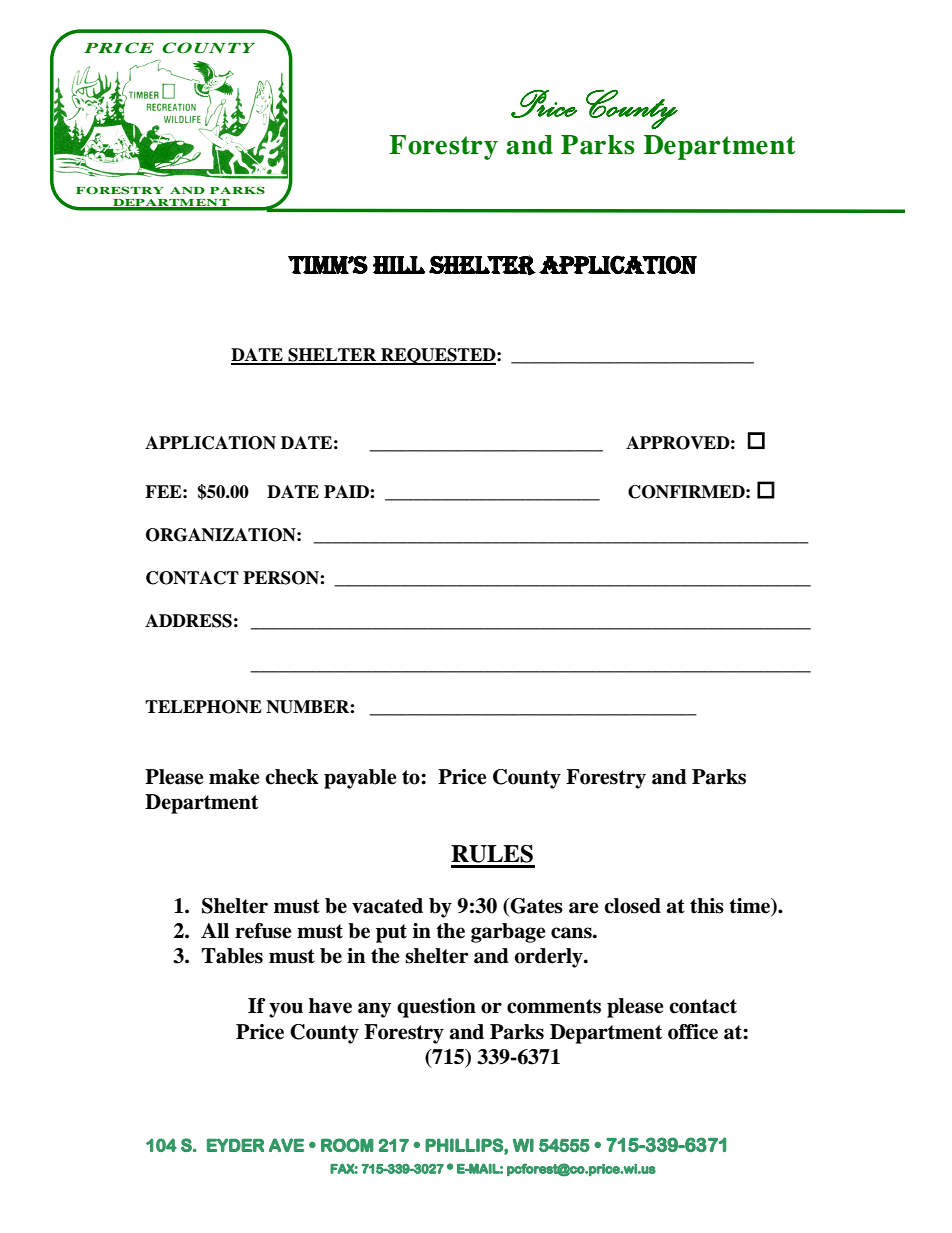 The image size is (952, 1233). Describe the element at coordinates (347, 1145) in the image. I see `ROOM` at that location.
